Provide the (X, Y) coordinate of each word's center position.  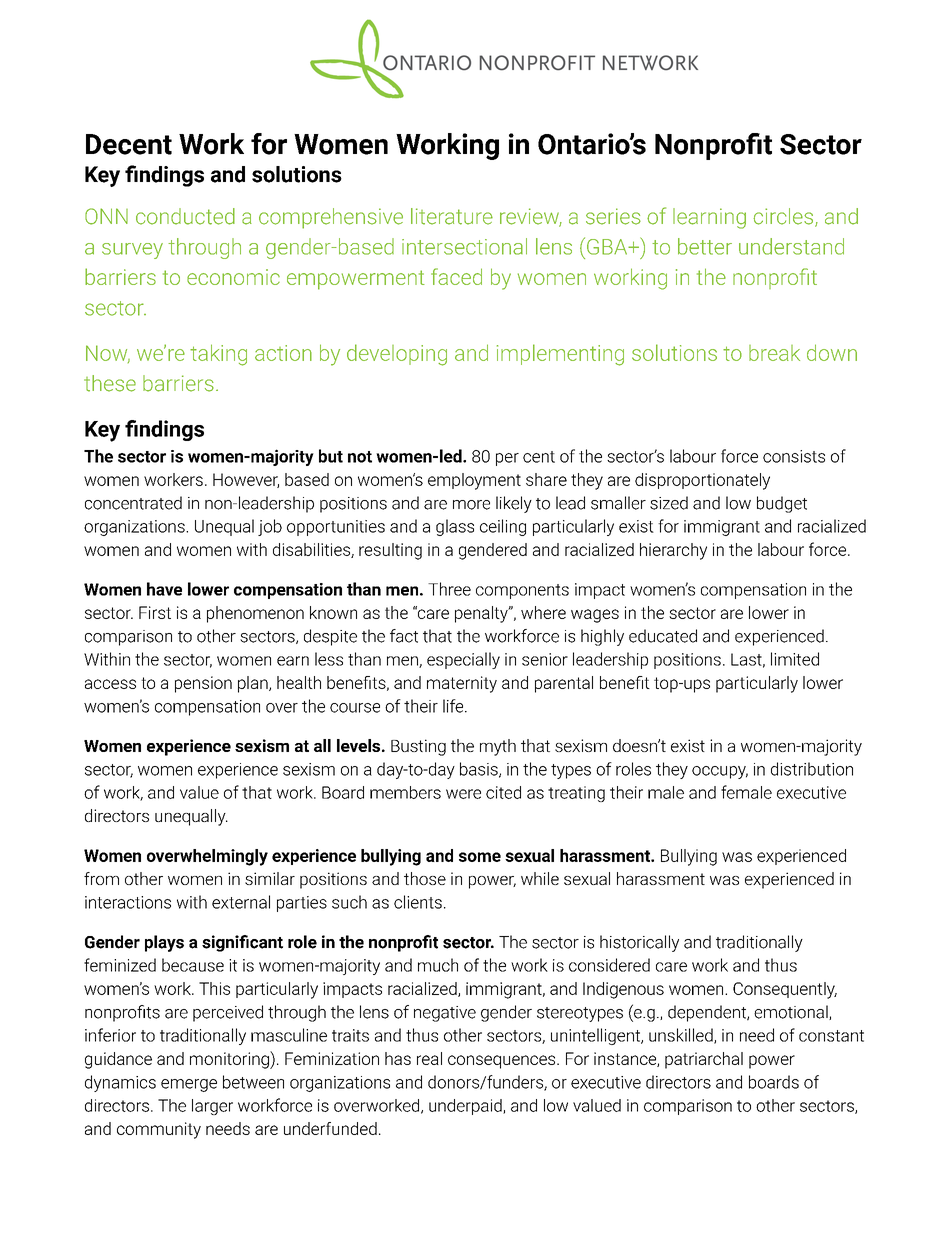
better (705, 246)
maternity (462, 684)
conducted (185, 216)
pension (203, 684)
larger (212, 1107)
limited (795, 659)
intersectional (464, 246)
